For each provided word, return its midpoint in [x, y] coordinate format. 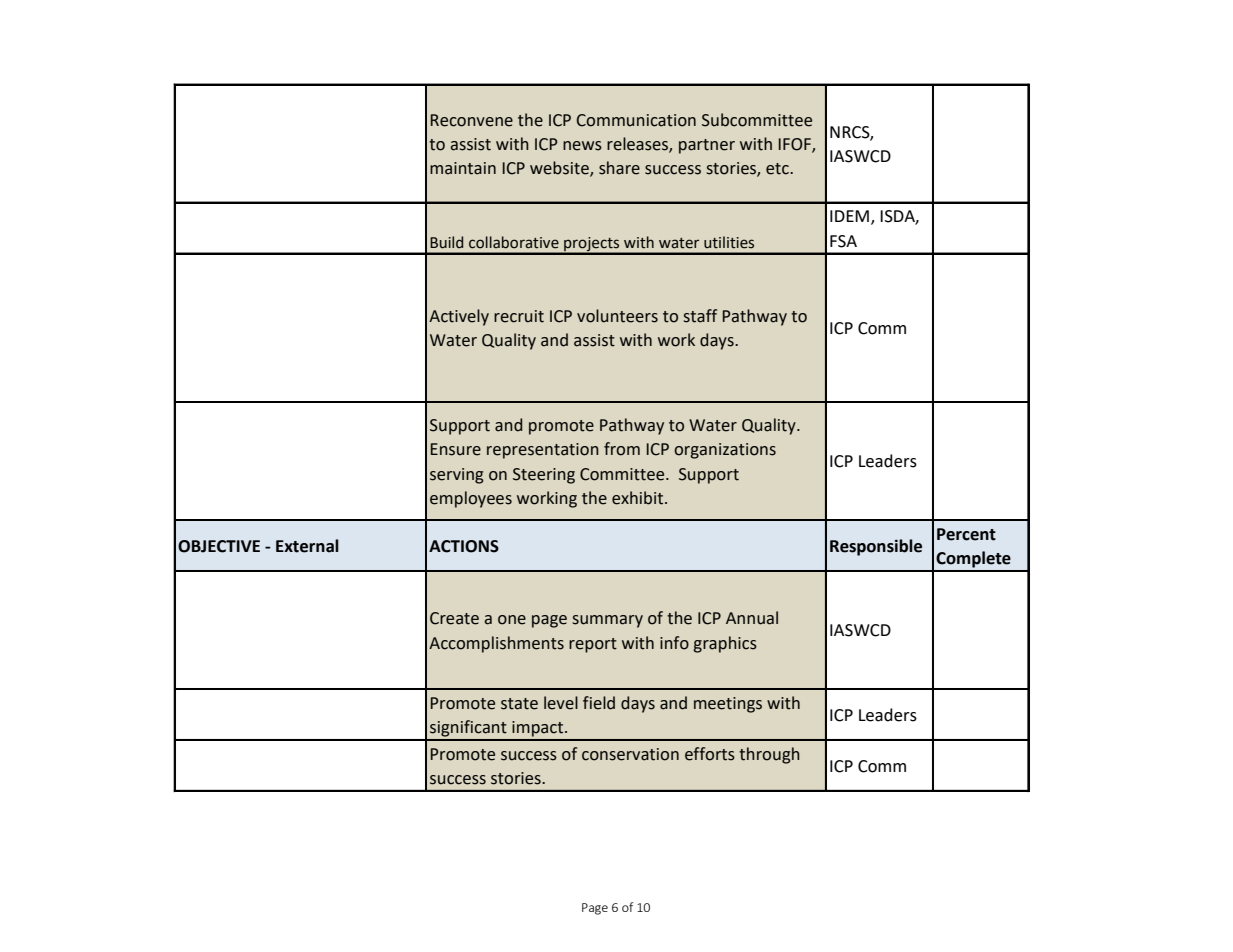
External [307, 546]
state [519, 704]
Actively [459, 317]
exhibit [639, 498]
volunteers [617, 316]
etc [778, 169]
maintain [463, 168]
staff [700, 316]
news [582, 146]
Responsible [876, 547]
